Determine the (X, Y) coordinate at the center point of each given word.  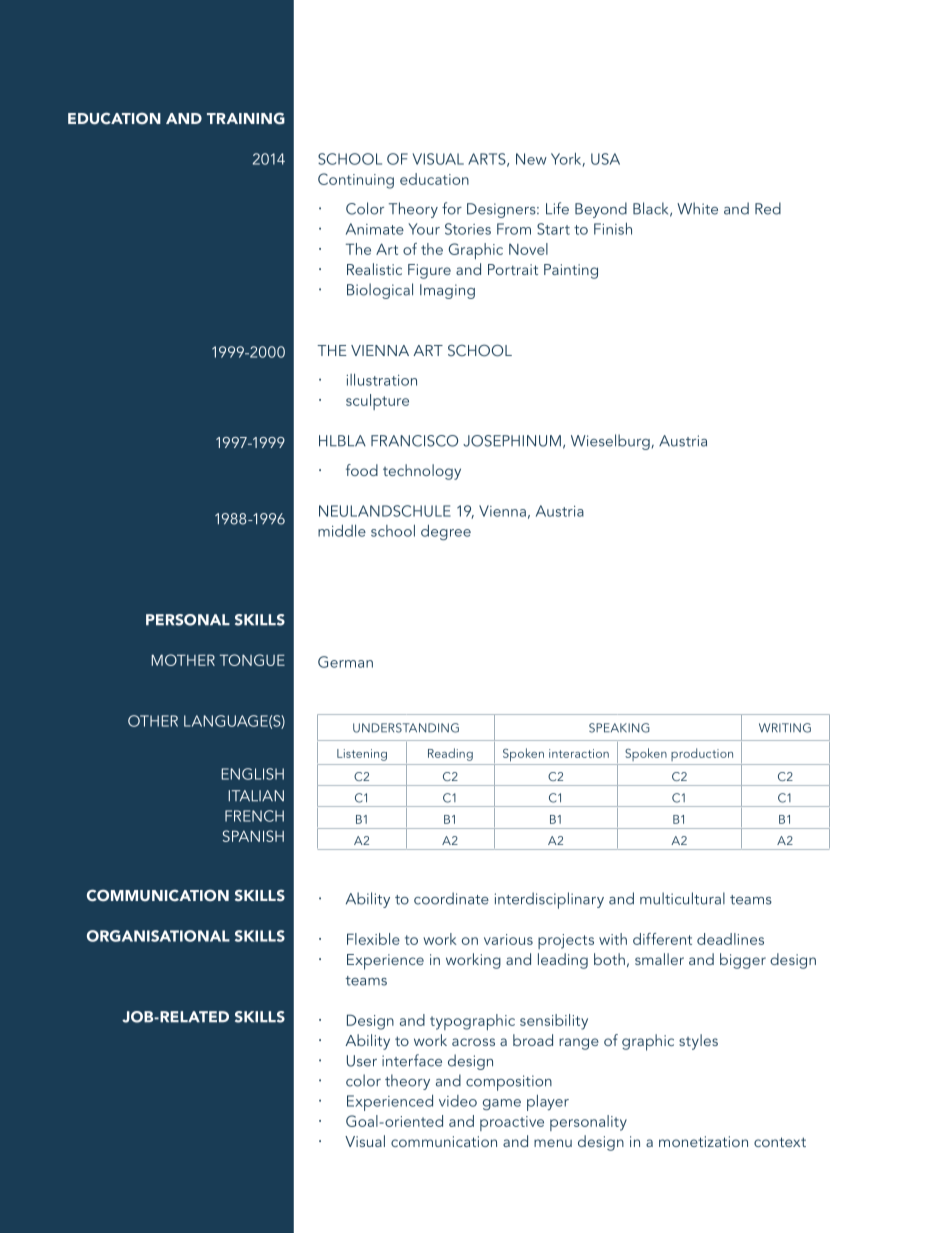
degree (446, 532)
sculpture (377, 402)
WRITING (785, 728)
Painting (571, 271)
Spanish (253, 836)
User (362, 1061)
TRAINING (246, 118)
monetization (703, 1141)
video (458, 1101)
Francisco (414, 441)
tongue (252, 660)
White (697, 208)
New (531, 159)
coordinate (451, 898)
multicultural (682, 898)
